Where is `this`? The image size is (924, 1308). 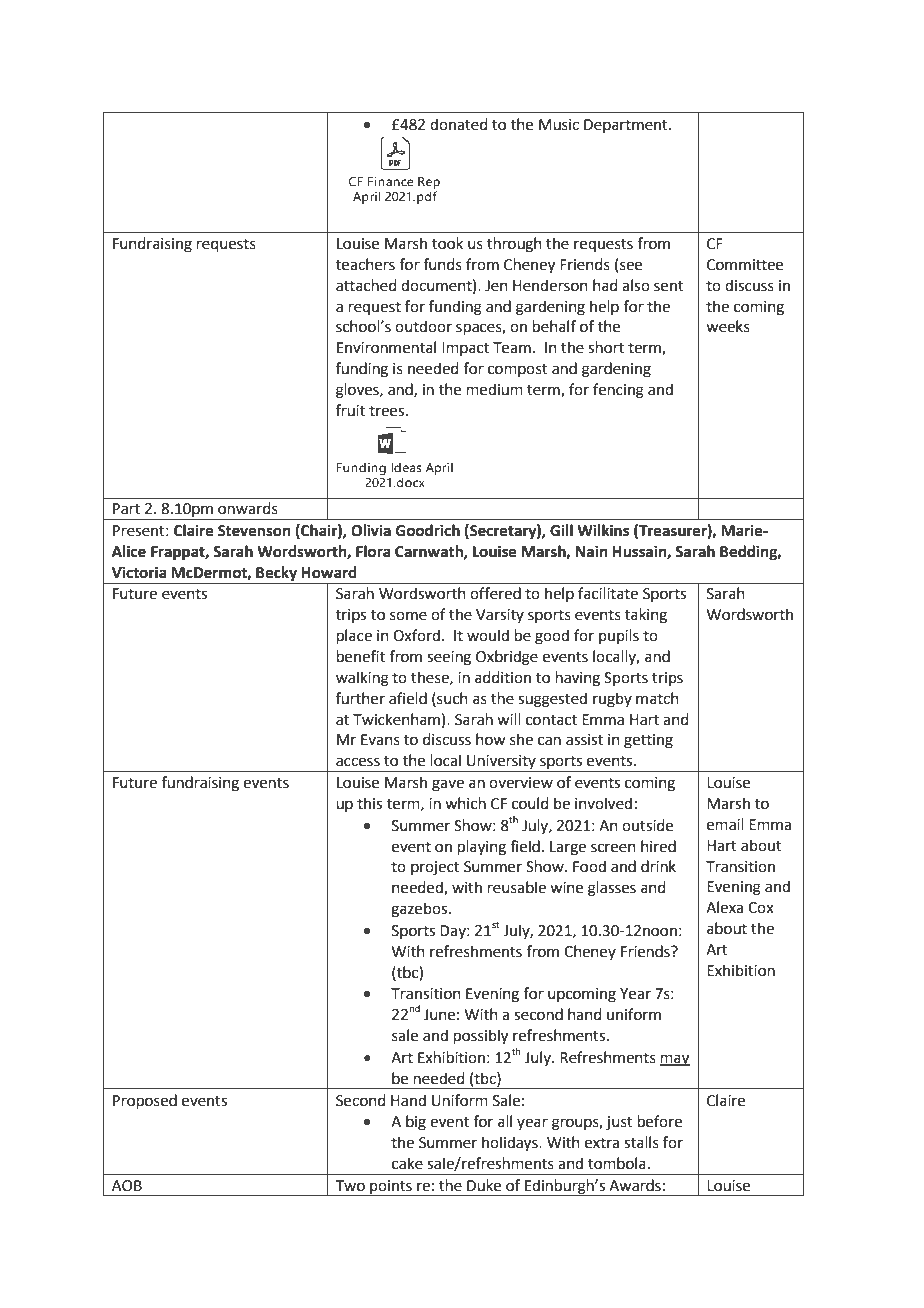 this is located at coordinates (369, 803).
